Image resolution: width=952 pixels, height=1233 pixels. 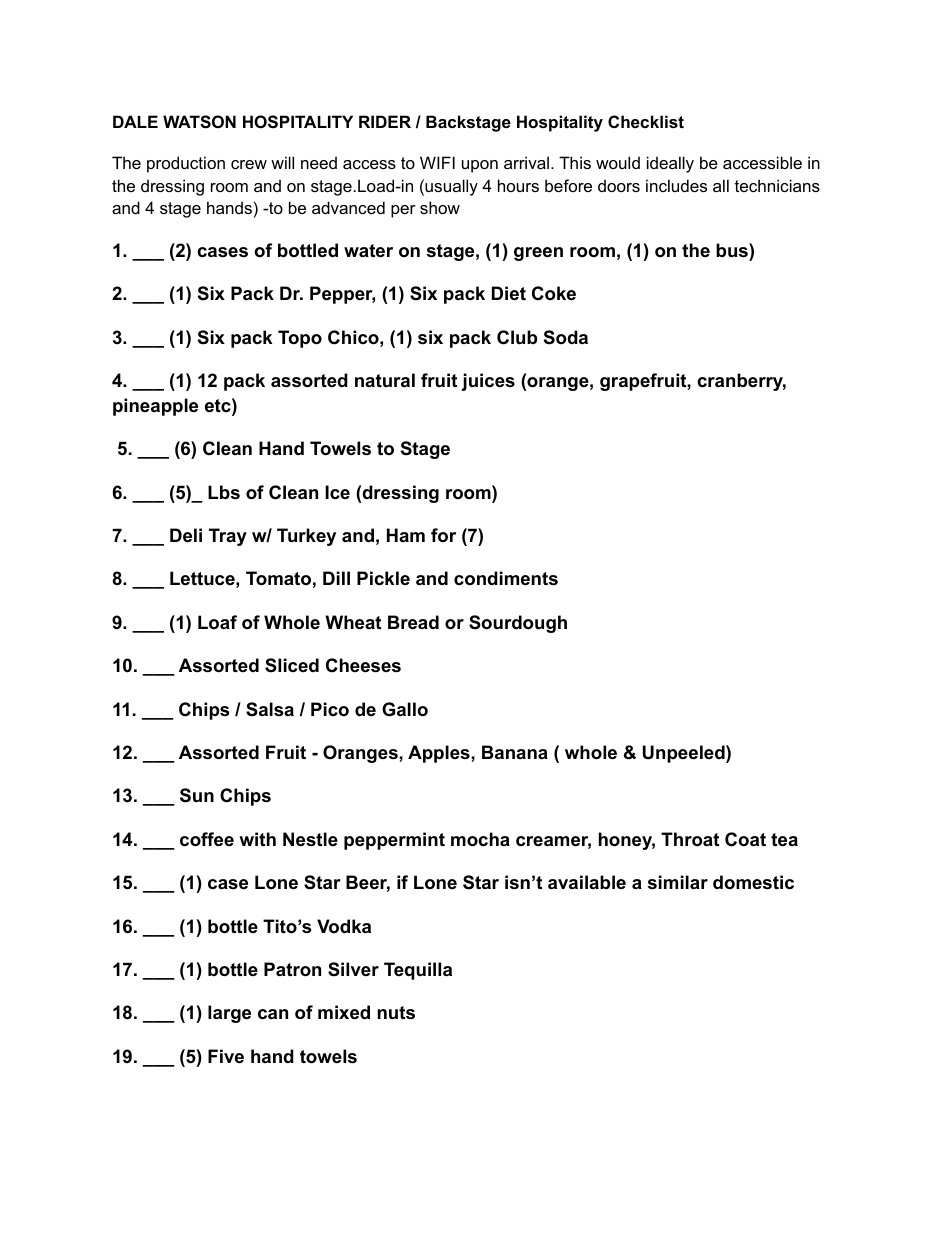 I want to click on production, so click(x=186, y=164).
